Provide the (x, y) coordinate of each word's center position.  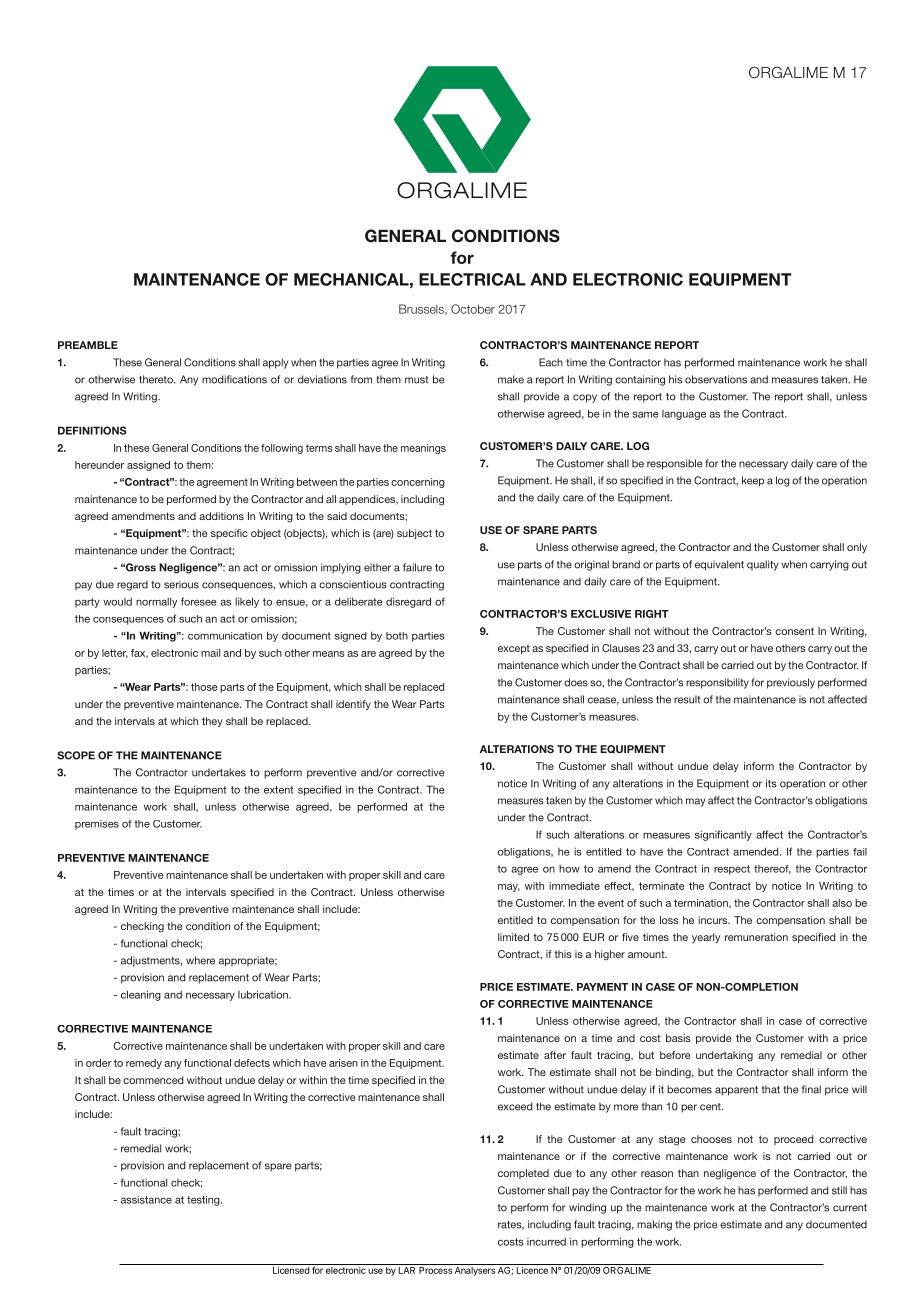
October (473, 309)
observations (716, 379)
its (771, 783)
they (212, 722)
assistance (146, 1200)
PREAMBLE (88, 345)
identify (353, 705)
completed (523, 1174)
